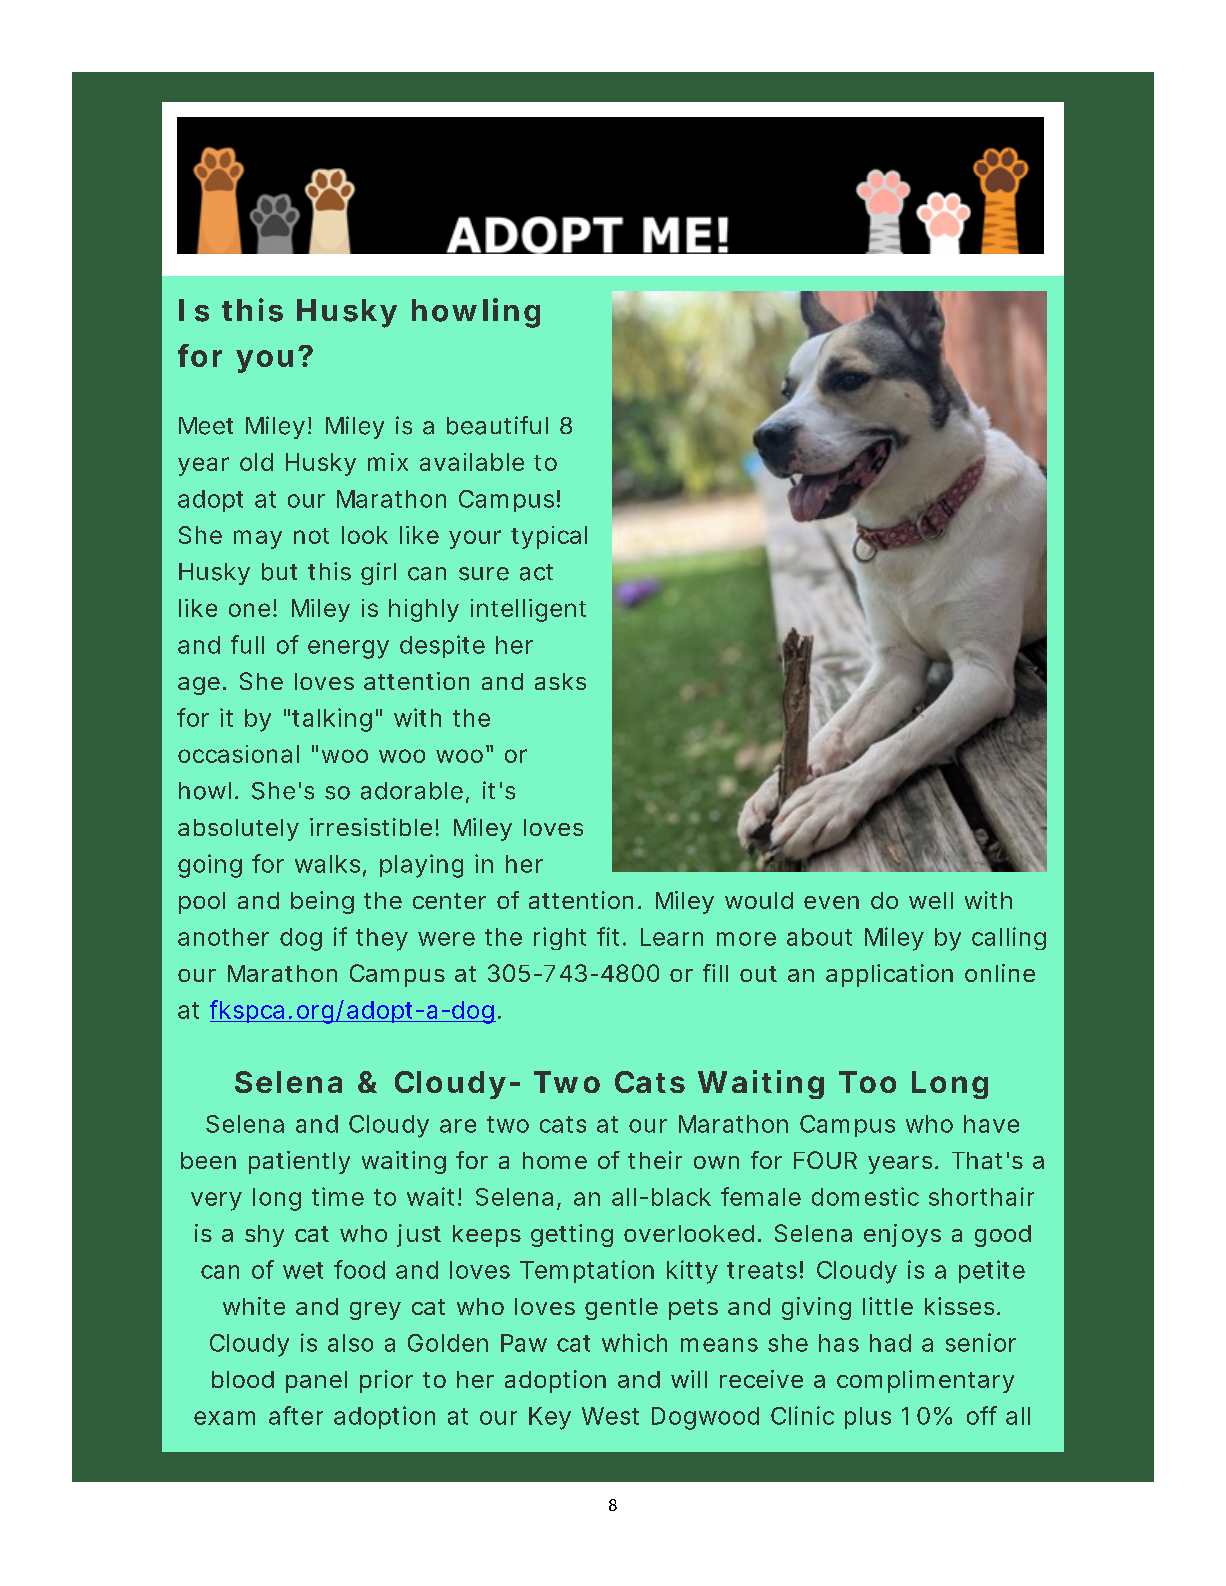 The width and height of the document is (1226, 1586). What do you see at coordinates (890, 1343) in the document?
I see `had` at bounding box center [890, 1343].
